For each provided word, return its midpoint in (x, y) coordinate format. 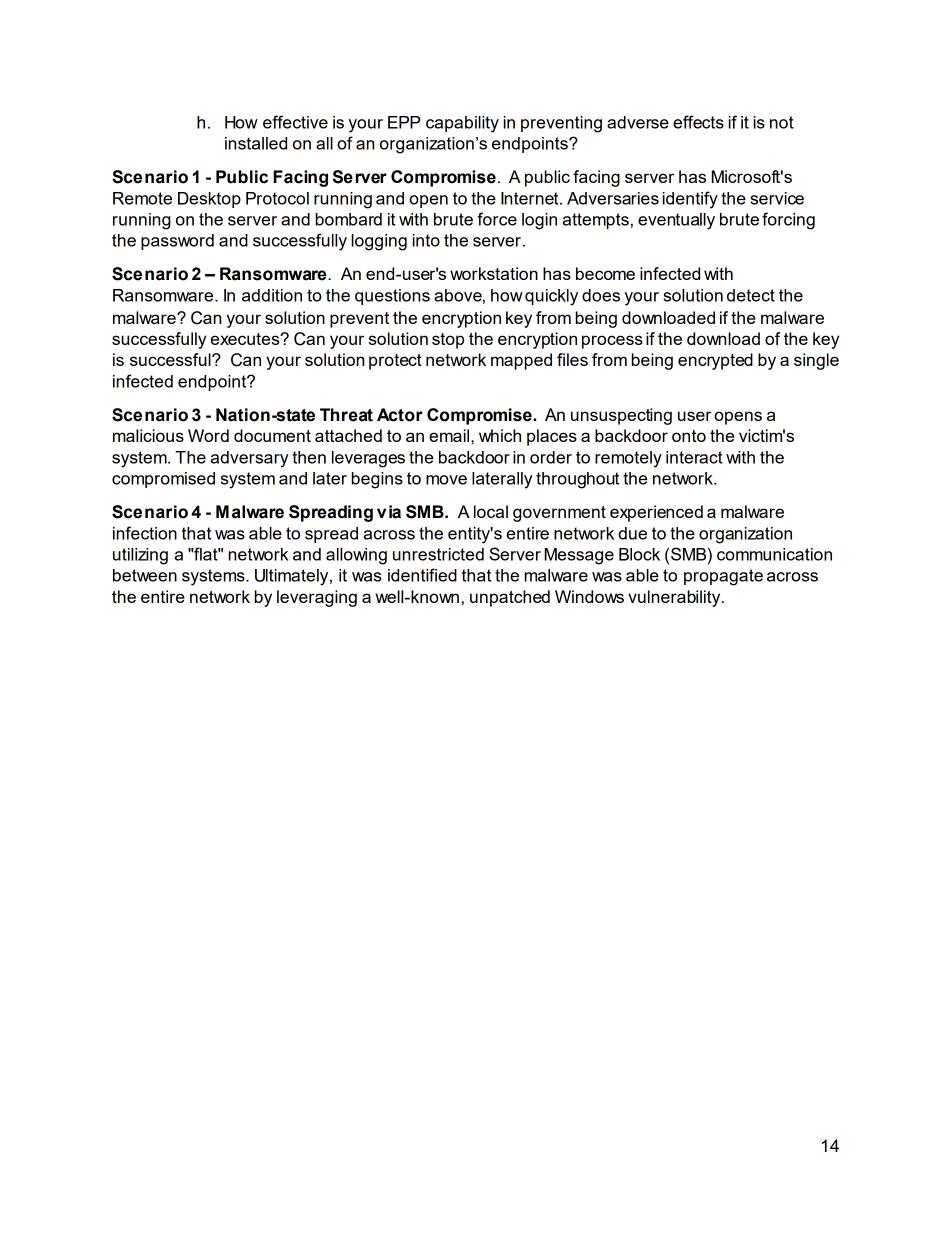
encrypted (715, 361)
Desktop (209, 200)
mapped (521, 361)
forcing (788, 221)
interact (694, 457)
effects (698, 122)
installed (256, 143)
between (145, 575)
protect (395, 362)
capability (462, 124)
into (426, 240)
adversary (250, 459)
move (446, 480)
